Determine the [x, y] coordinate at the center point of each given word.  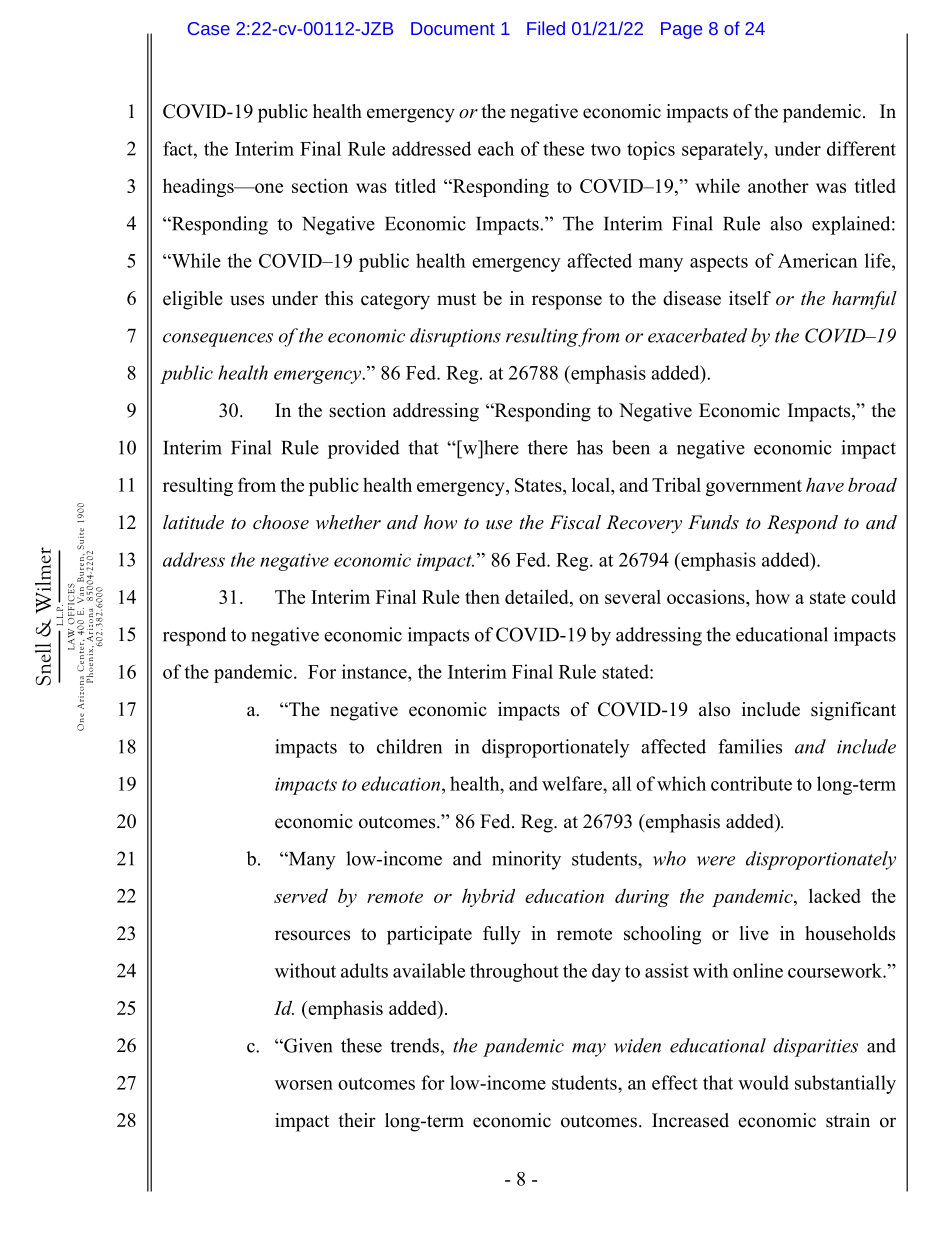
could [873, 596]
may [589, 1050]
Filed [546, 28]
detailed [538, 598]
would [763, 1082]
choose [281, 522]
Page [681, 30]
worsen [304, 1085]
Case [209, 28]
